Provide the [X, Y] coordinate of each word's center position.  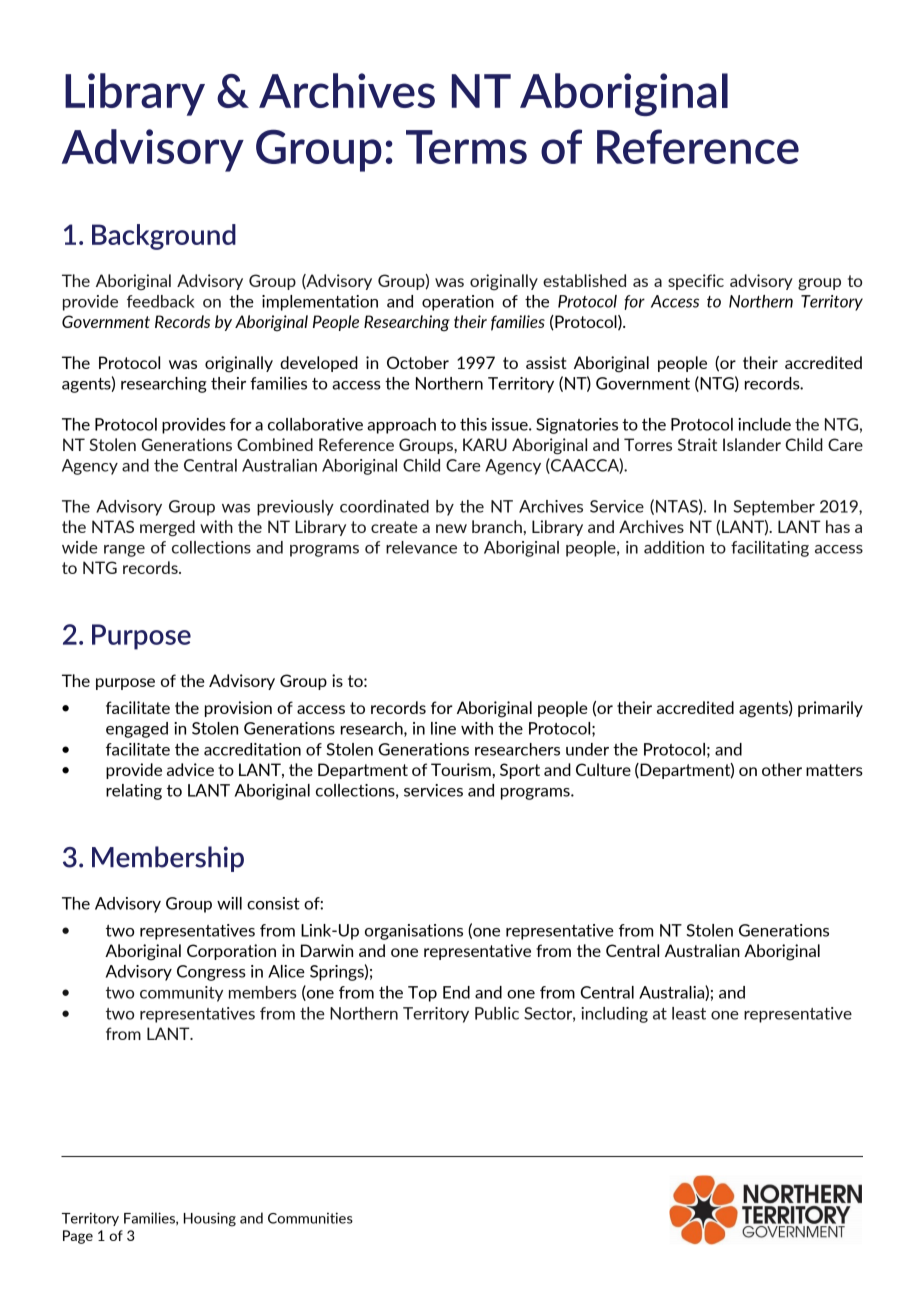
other [782, 769]
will [229, 903]
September [774, 508]
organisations [414, 932]
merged [167, 528]
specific [696, 282]
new [451, 528]
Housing [210, 1219]
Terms [466, 147]
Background [164, 237]
